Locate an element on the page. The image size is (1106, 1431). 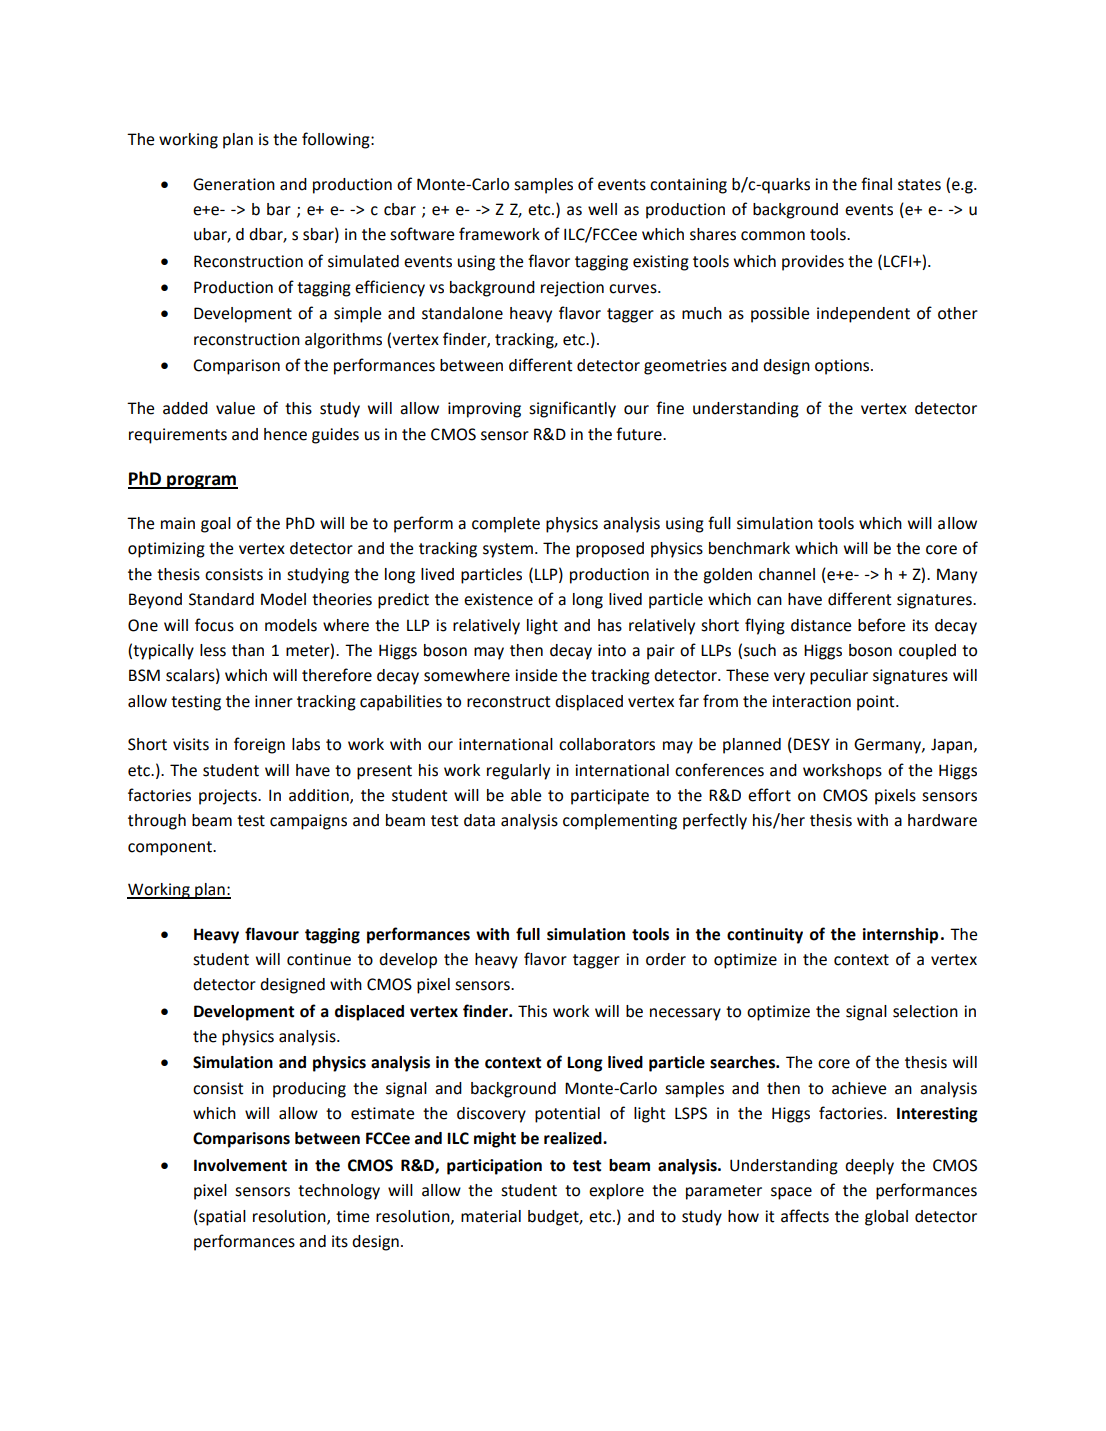
flavour is located at coordinates (272, 934).
